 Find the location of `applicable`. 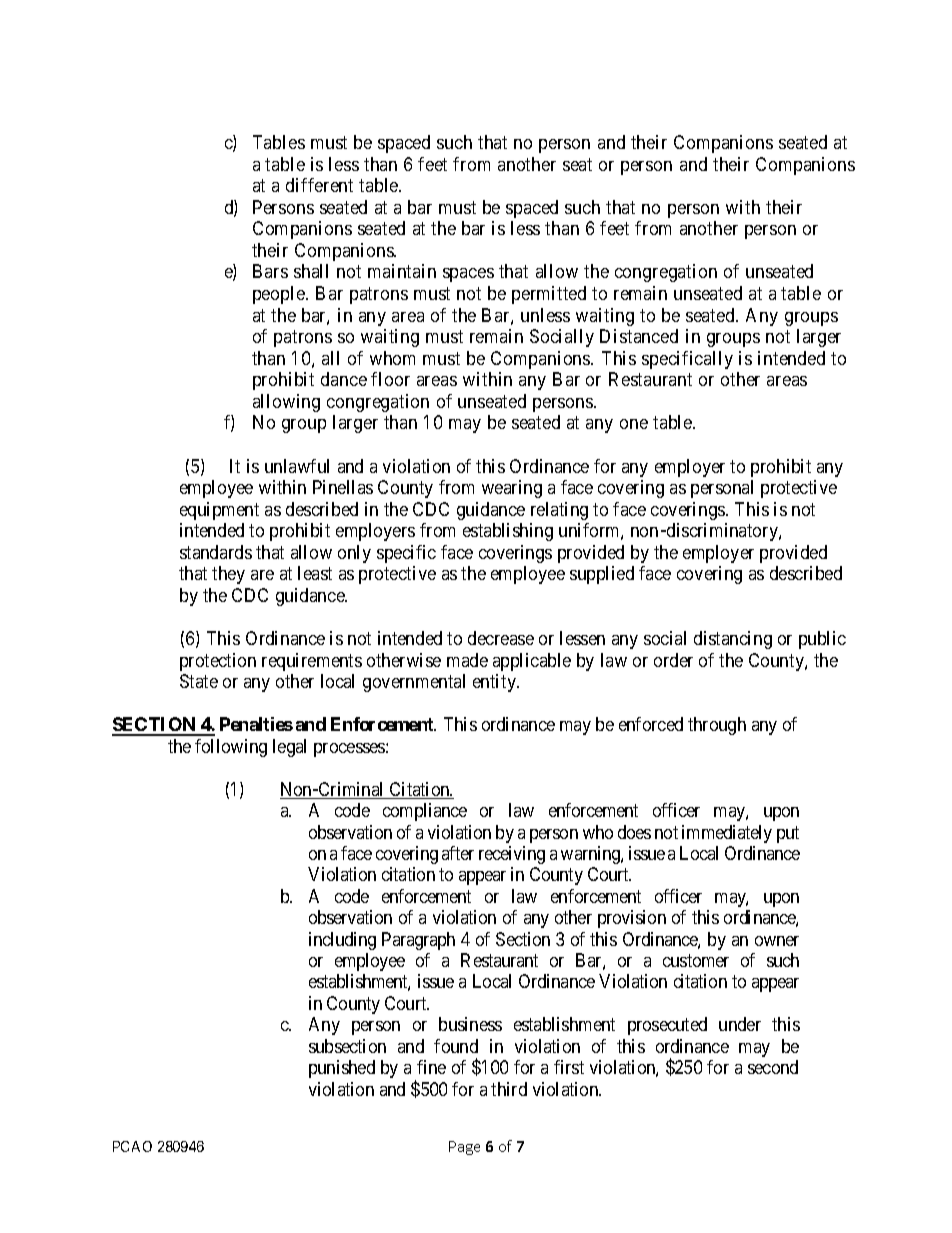

applicable is located at coordinates (532, 662).
